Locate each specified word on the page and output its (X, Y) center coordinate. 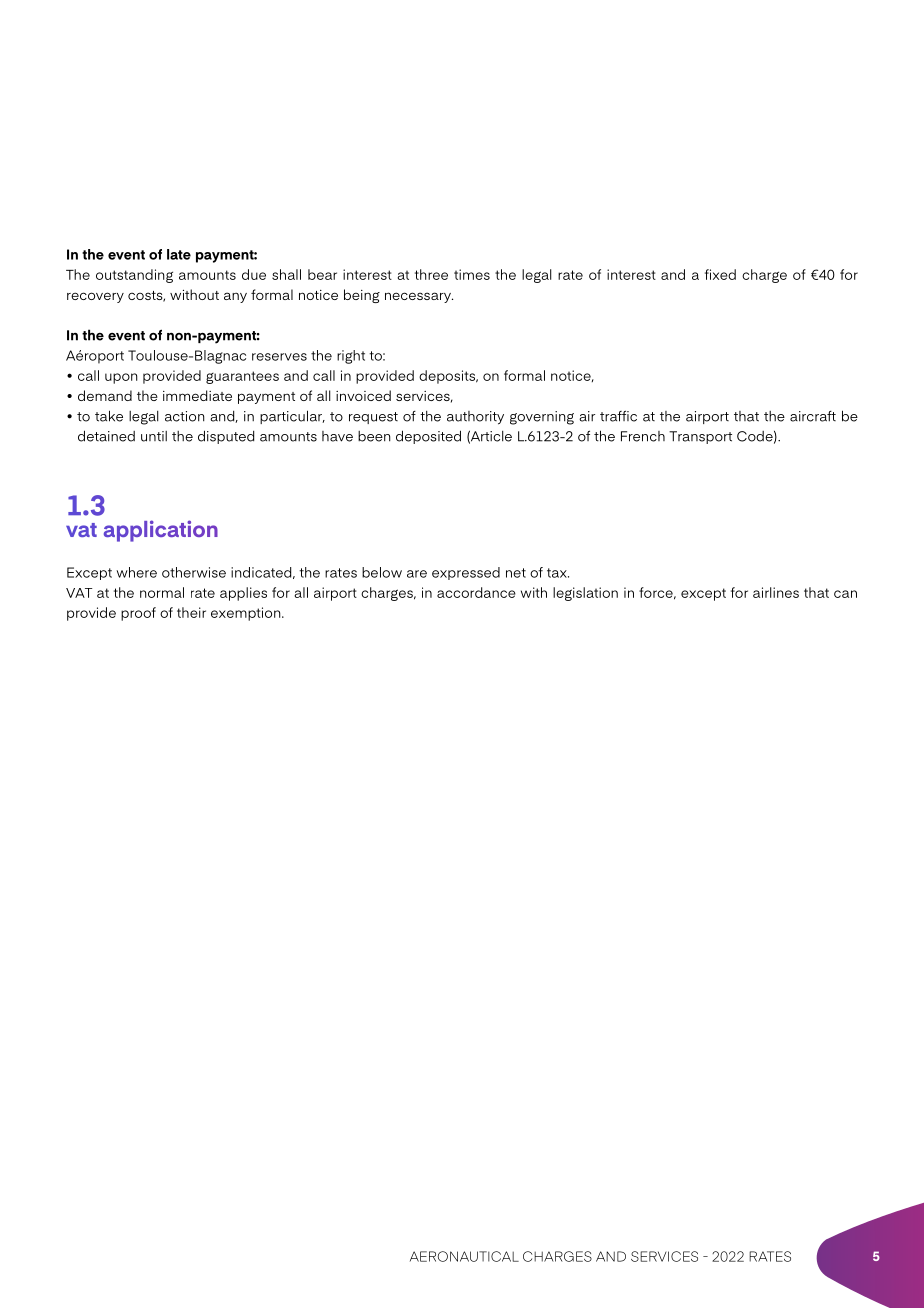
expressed (466, 573)
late (179, 254)
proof (138, 614)
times (472, 274)
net (516, 573)
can (845, 594)
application (161, 531)
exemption (247, 614)
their (191, 612)
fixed (720, 274)
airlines (776, 592)
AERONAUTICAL (464, 1256)
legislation (585, 594)
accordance (476, 592)
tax (558, 573)
